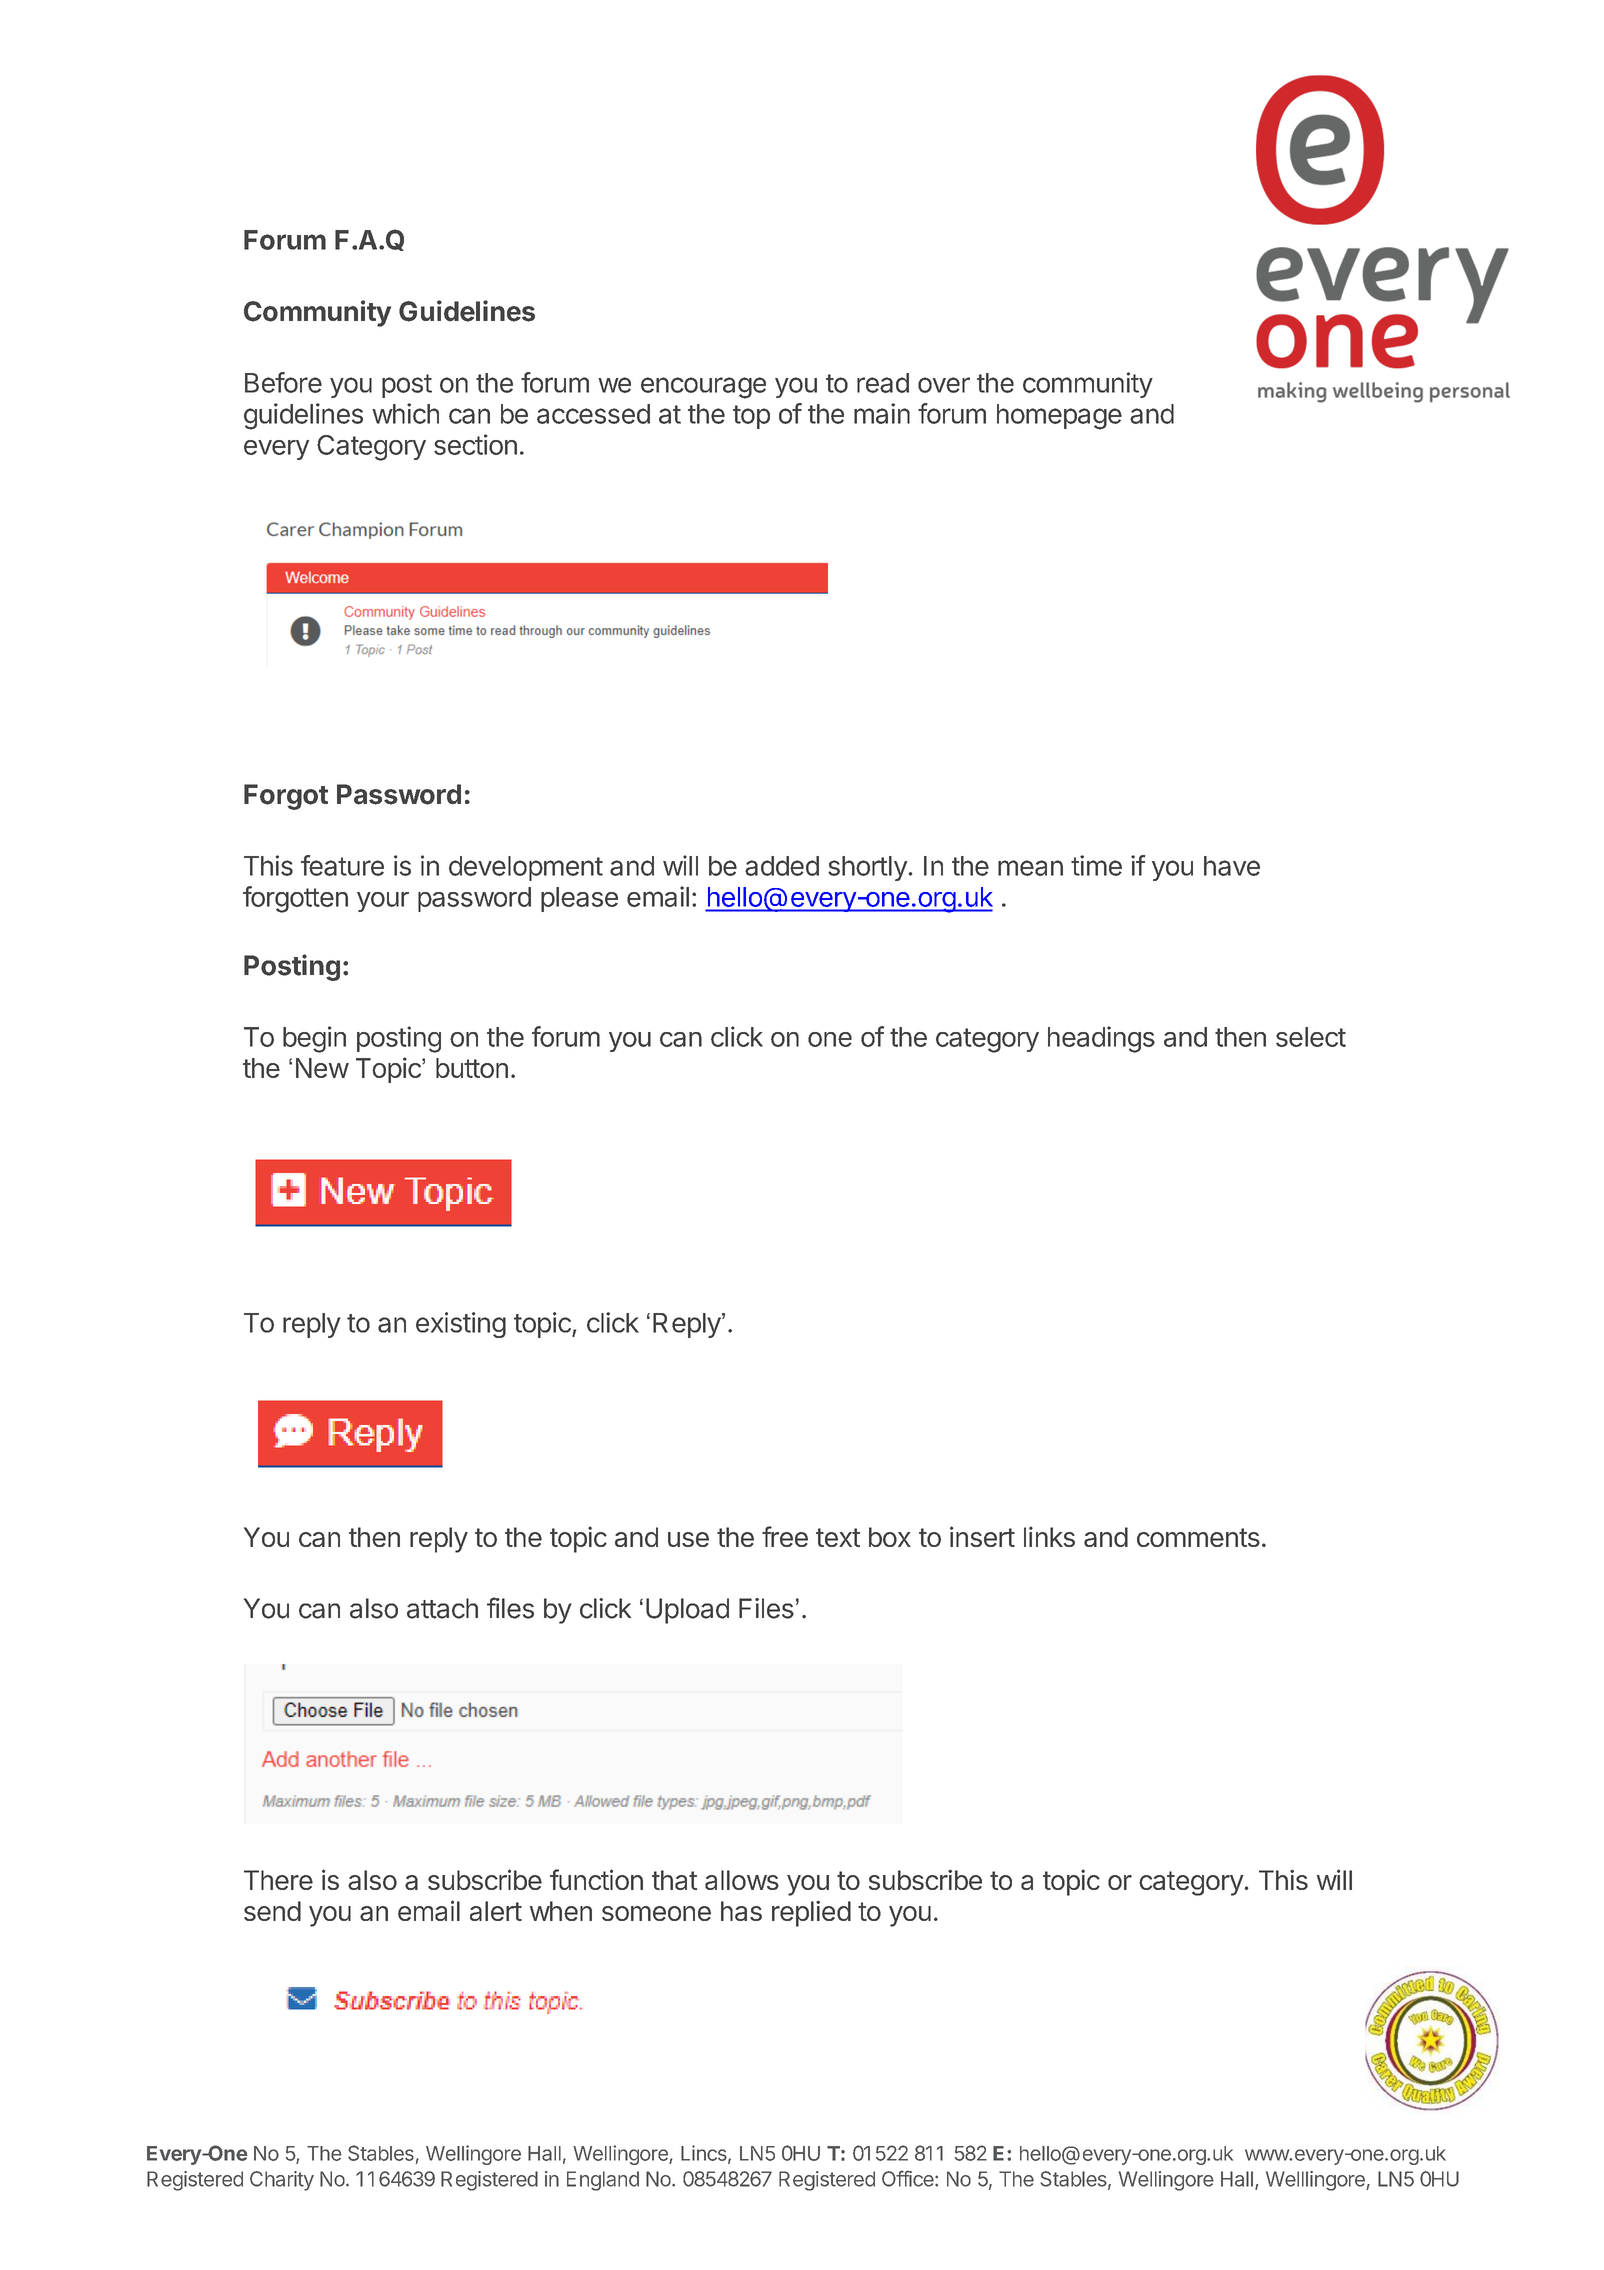 The image size is (1604, 2270). What do you see at coordinates (282, 2181) in the screenshot?
I see `Charity` at bounding box center [282, 2181].
